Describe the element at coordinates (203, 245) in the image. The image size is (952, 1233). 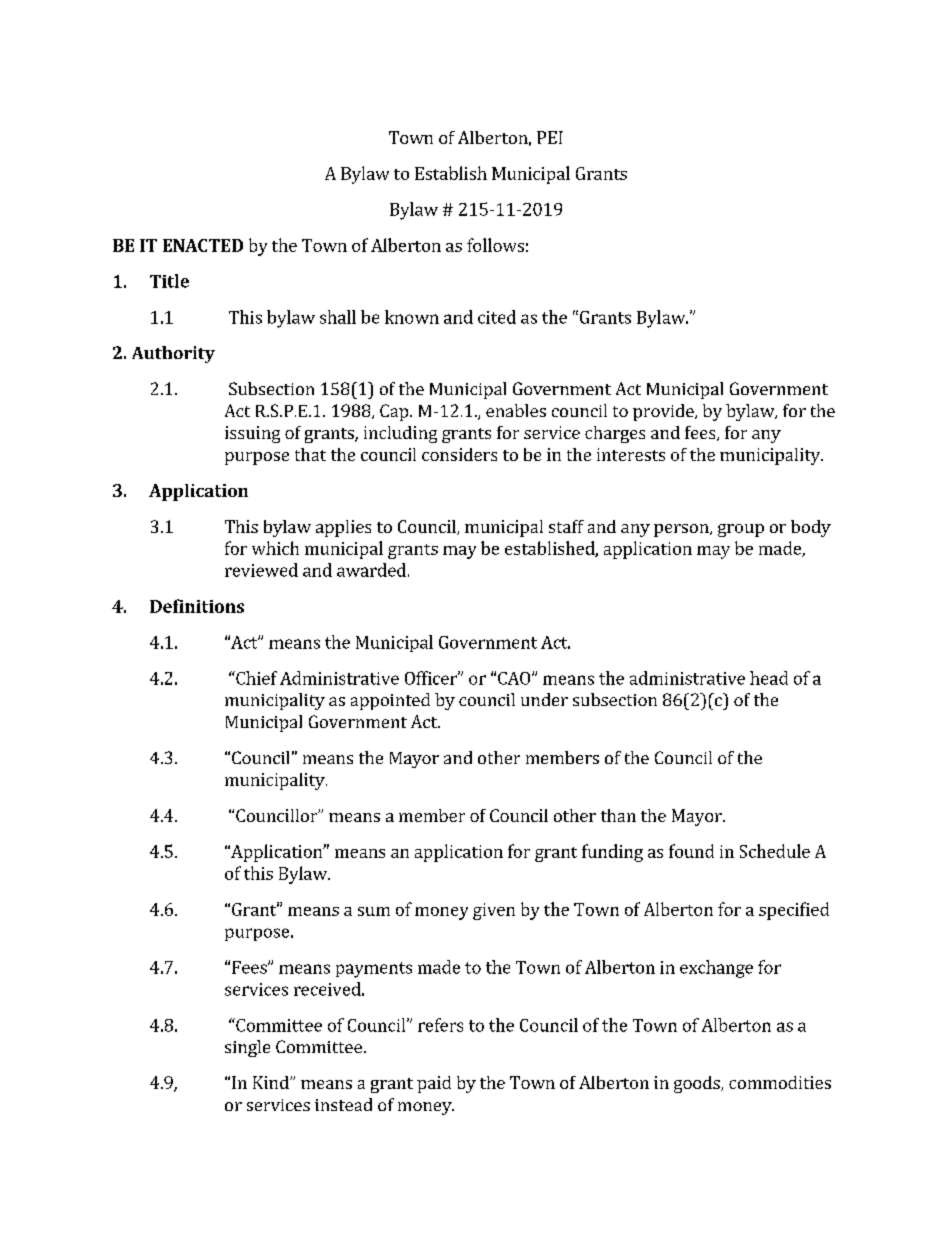
I see `ENACTED` at that location.
